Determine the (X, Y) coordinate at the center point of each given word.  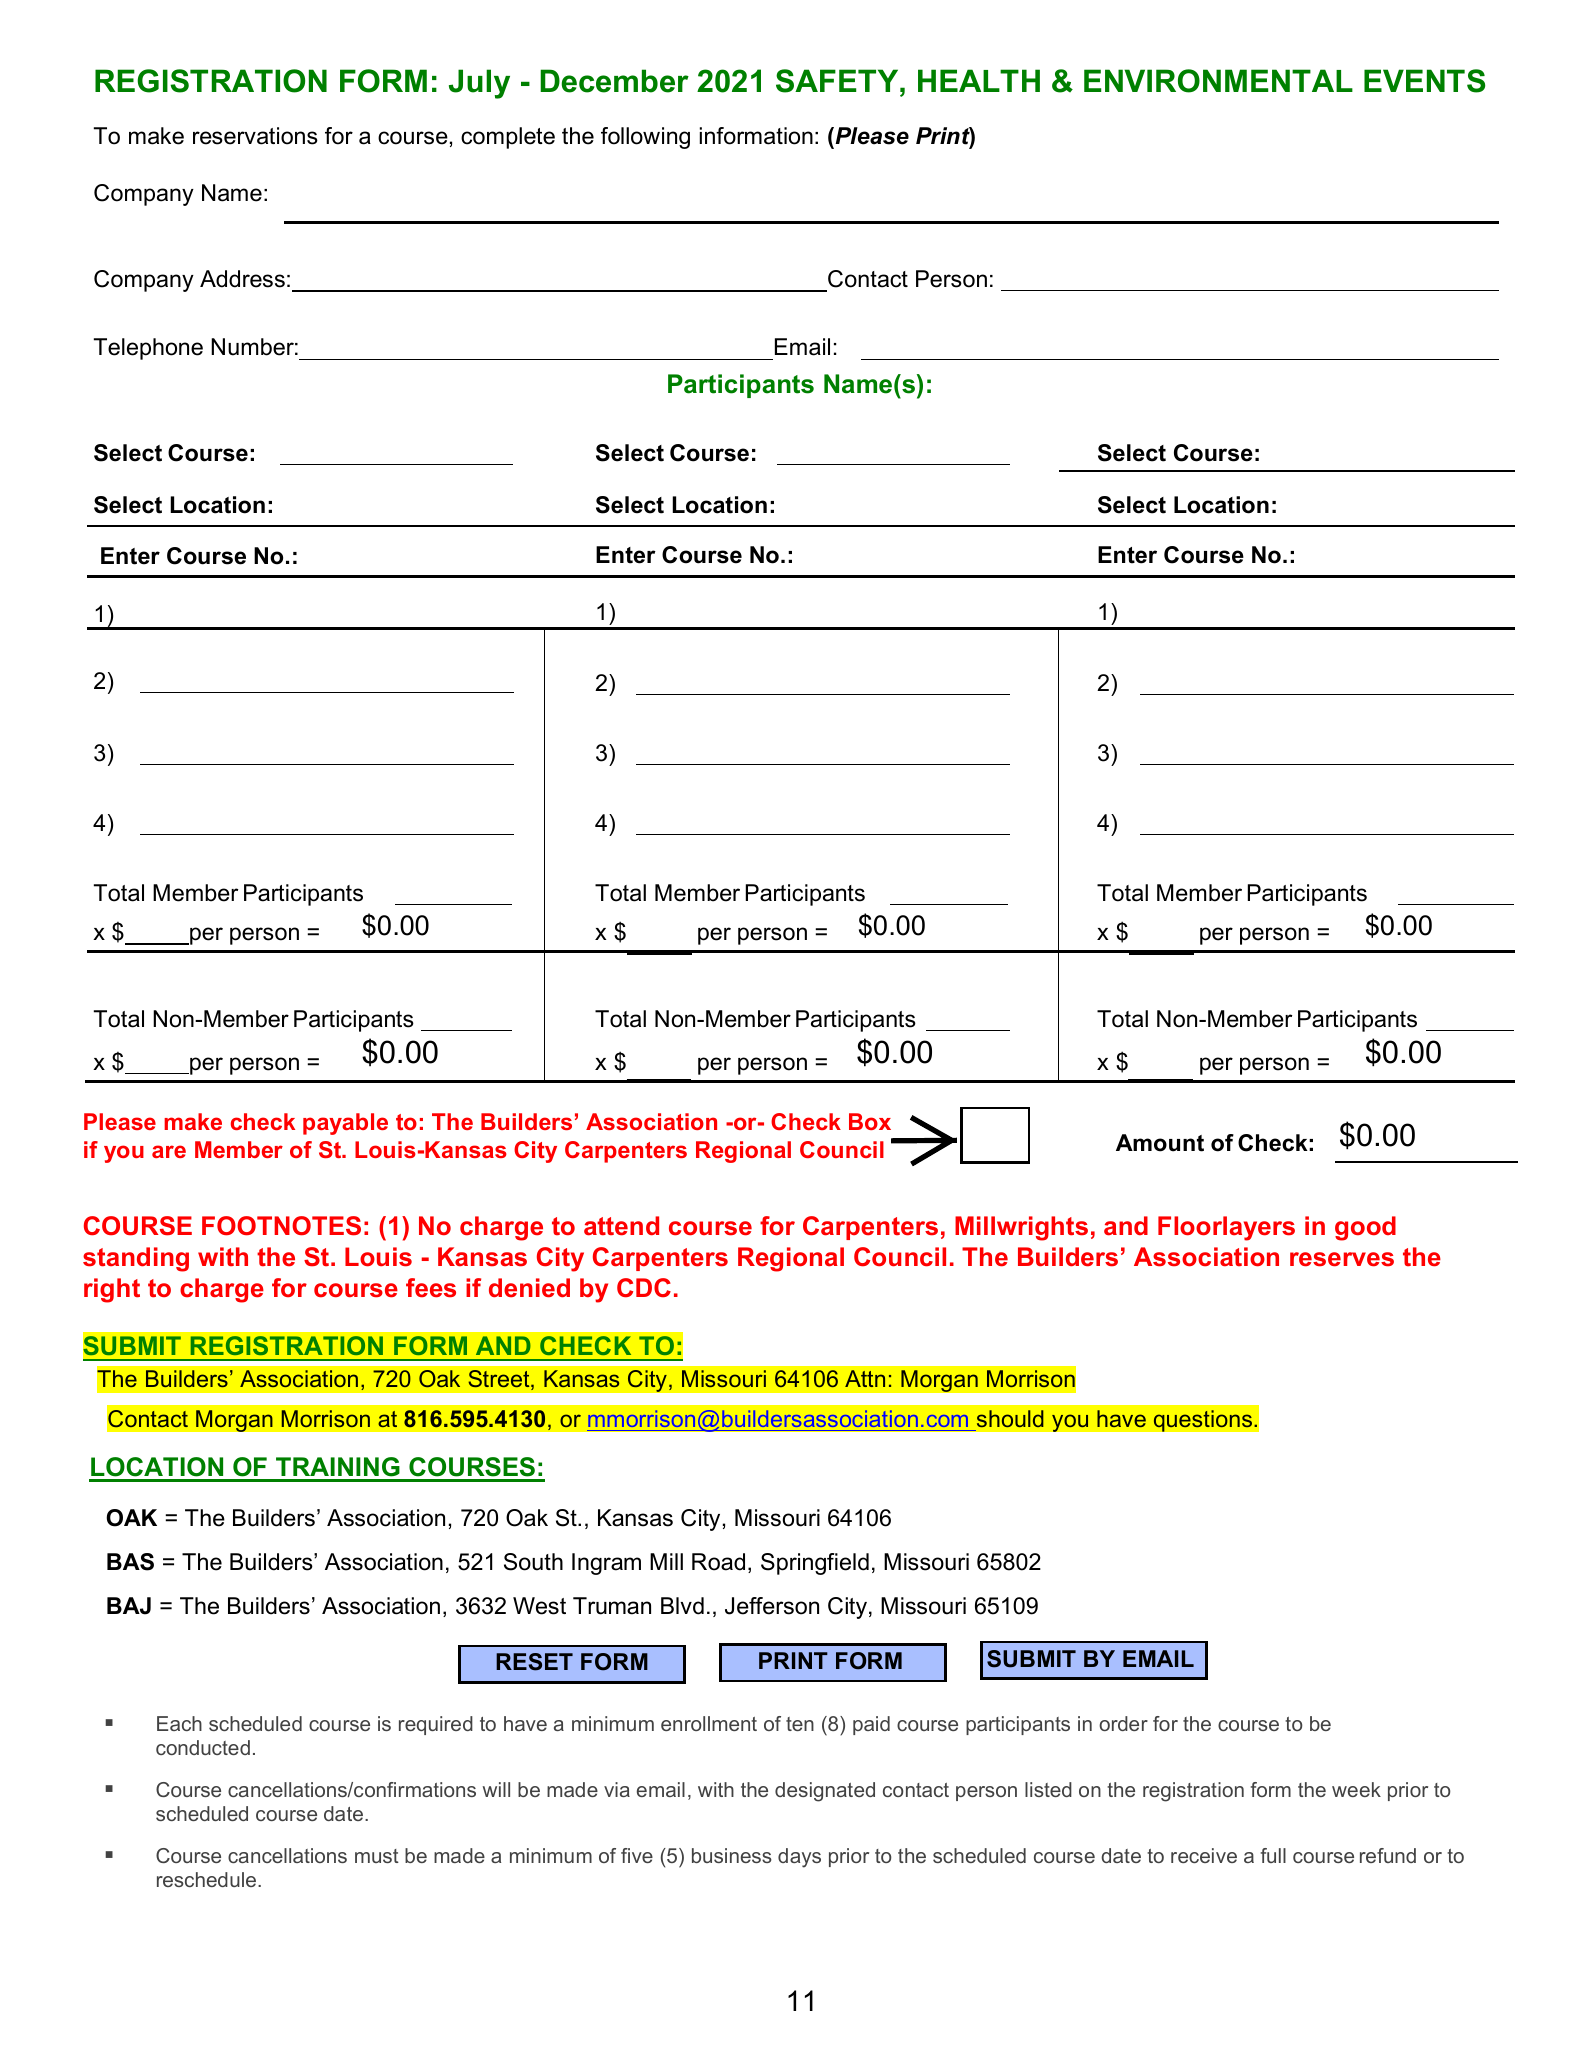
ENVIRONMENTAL (1218, 81)
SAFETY (838, 81)
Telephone (148, 349)
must (377, 1856)
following (645, 138)
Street (500, 1380)
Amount (1160, 1143)
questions (1204, 1421)
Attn (865, 1378)
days (799, 1858)
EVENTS (1424, 81)
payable (345, 1124)
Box (870, 1121)
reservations (255, 136)
